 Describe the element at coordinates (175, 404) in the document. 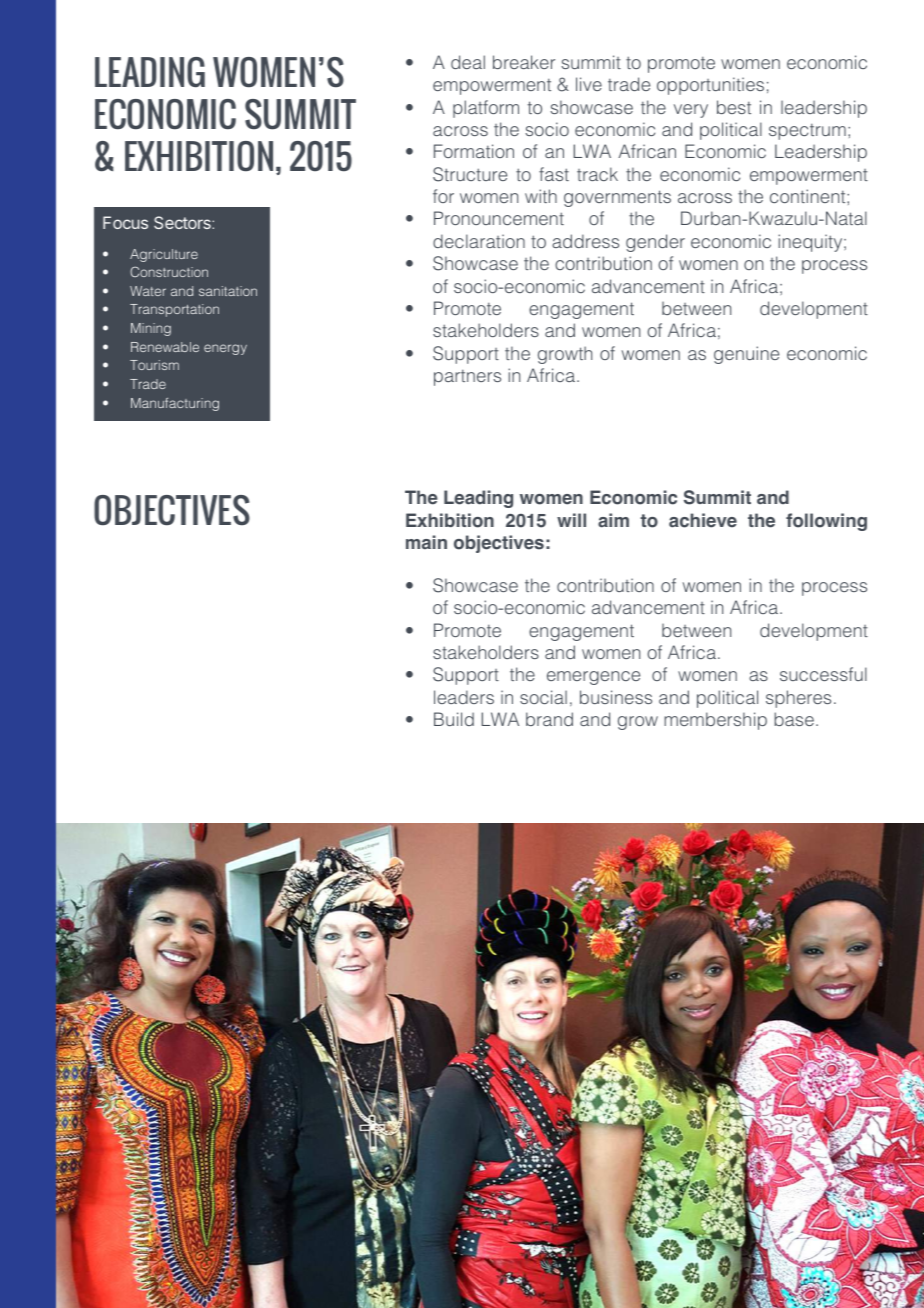

I see `Manufacturing` at that location.
